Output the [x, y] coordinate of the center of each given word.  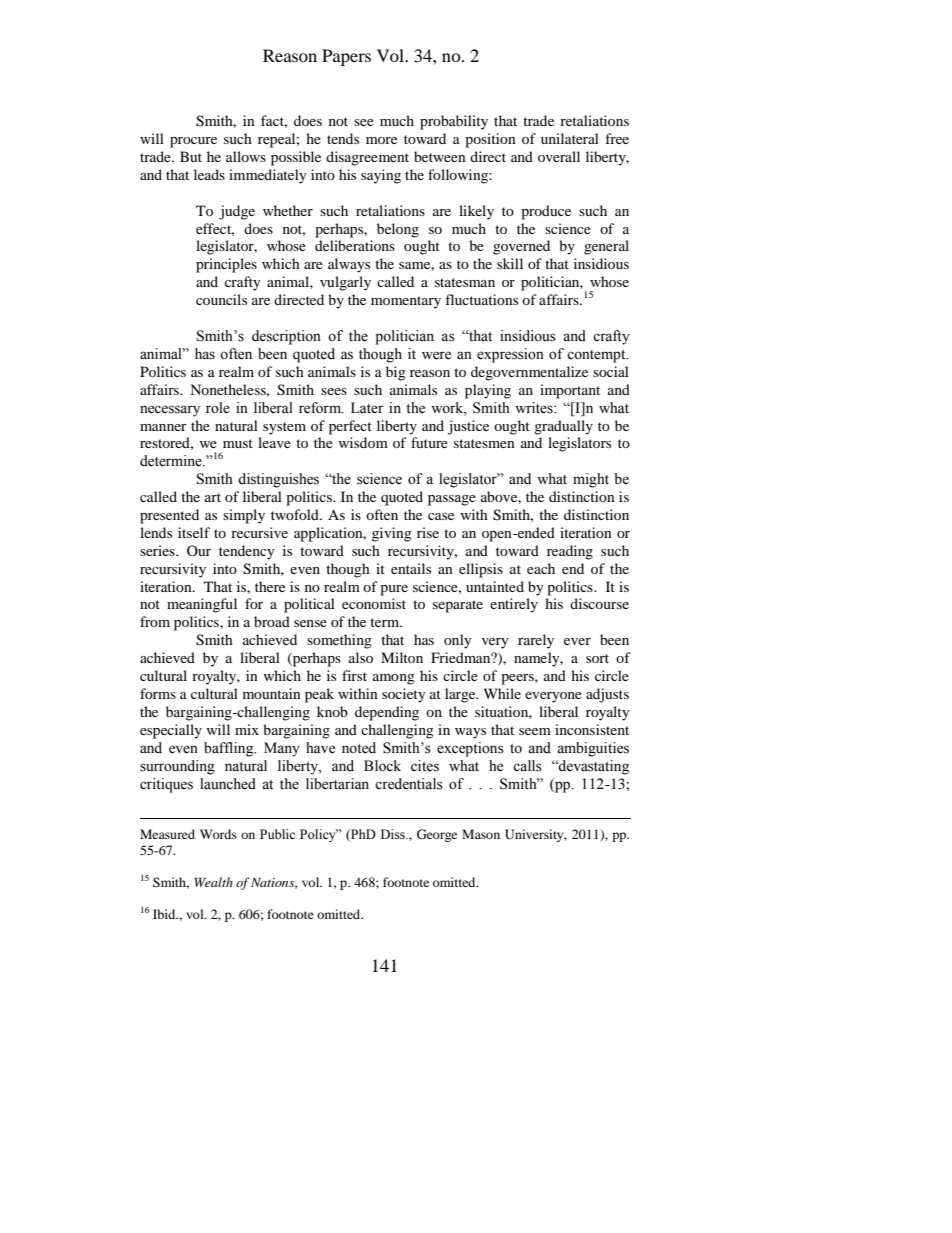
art [213, 497]
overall [559, 156]
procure [193, 142]
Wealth [213, 882]
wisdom [363, 442]
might [591, 480]
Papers [346, 57]
